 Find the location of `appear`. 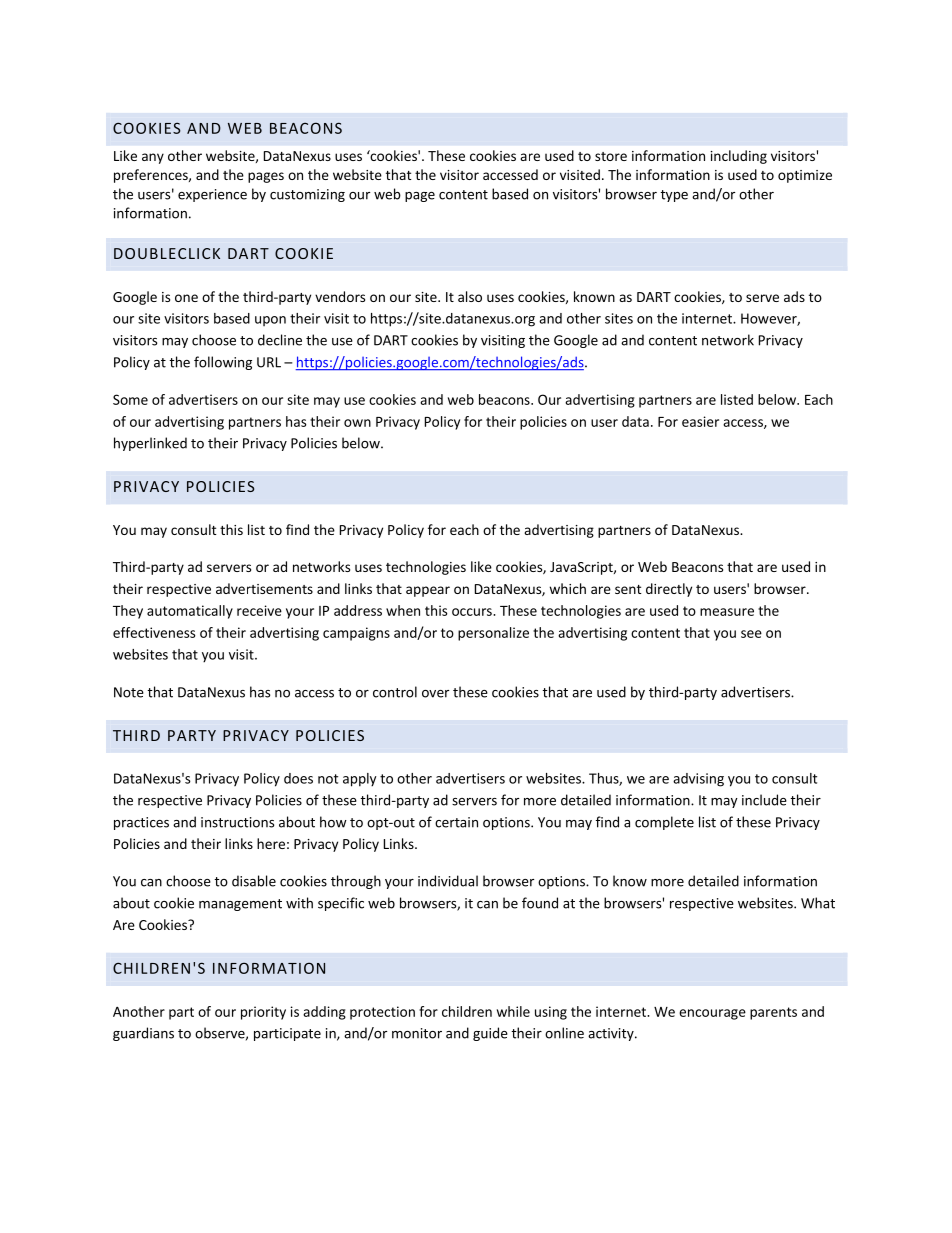

appear is located at coordinates (428, 591).
